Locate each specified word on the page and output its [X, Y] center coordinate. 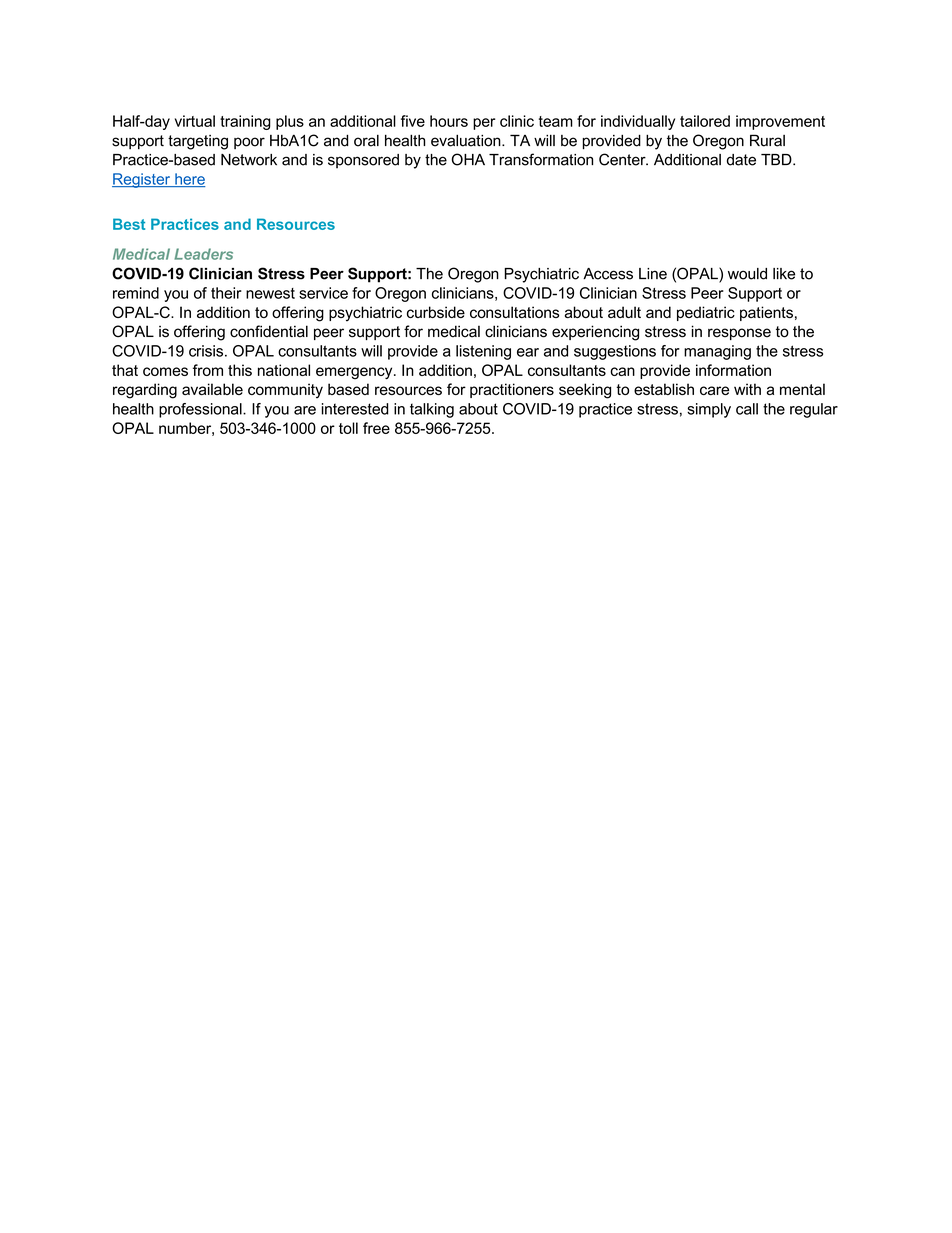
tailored [705, 121]
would [747, 274]
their [226, 293]
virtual [195, 121]
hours [449, 121]
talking [432, 410]
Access [608, 274]
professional [201, 410]
